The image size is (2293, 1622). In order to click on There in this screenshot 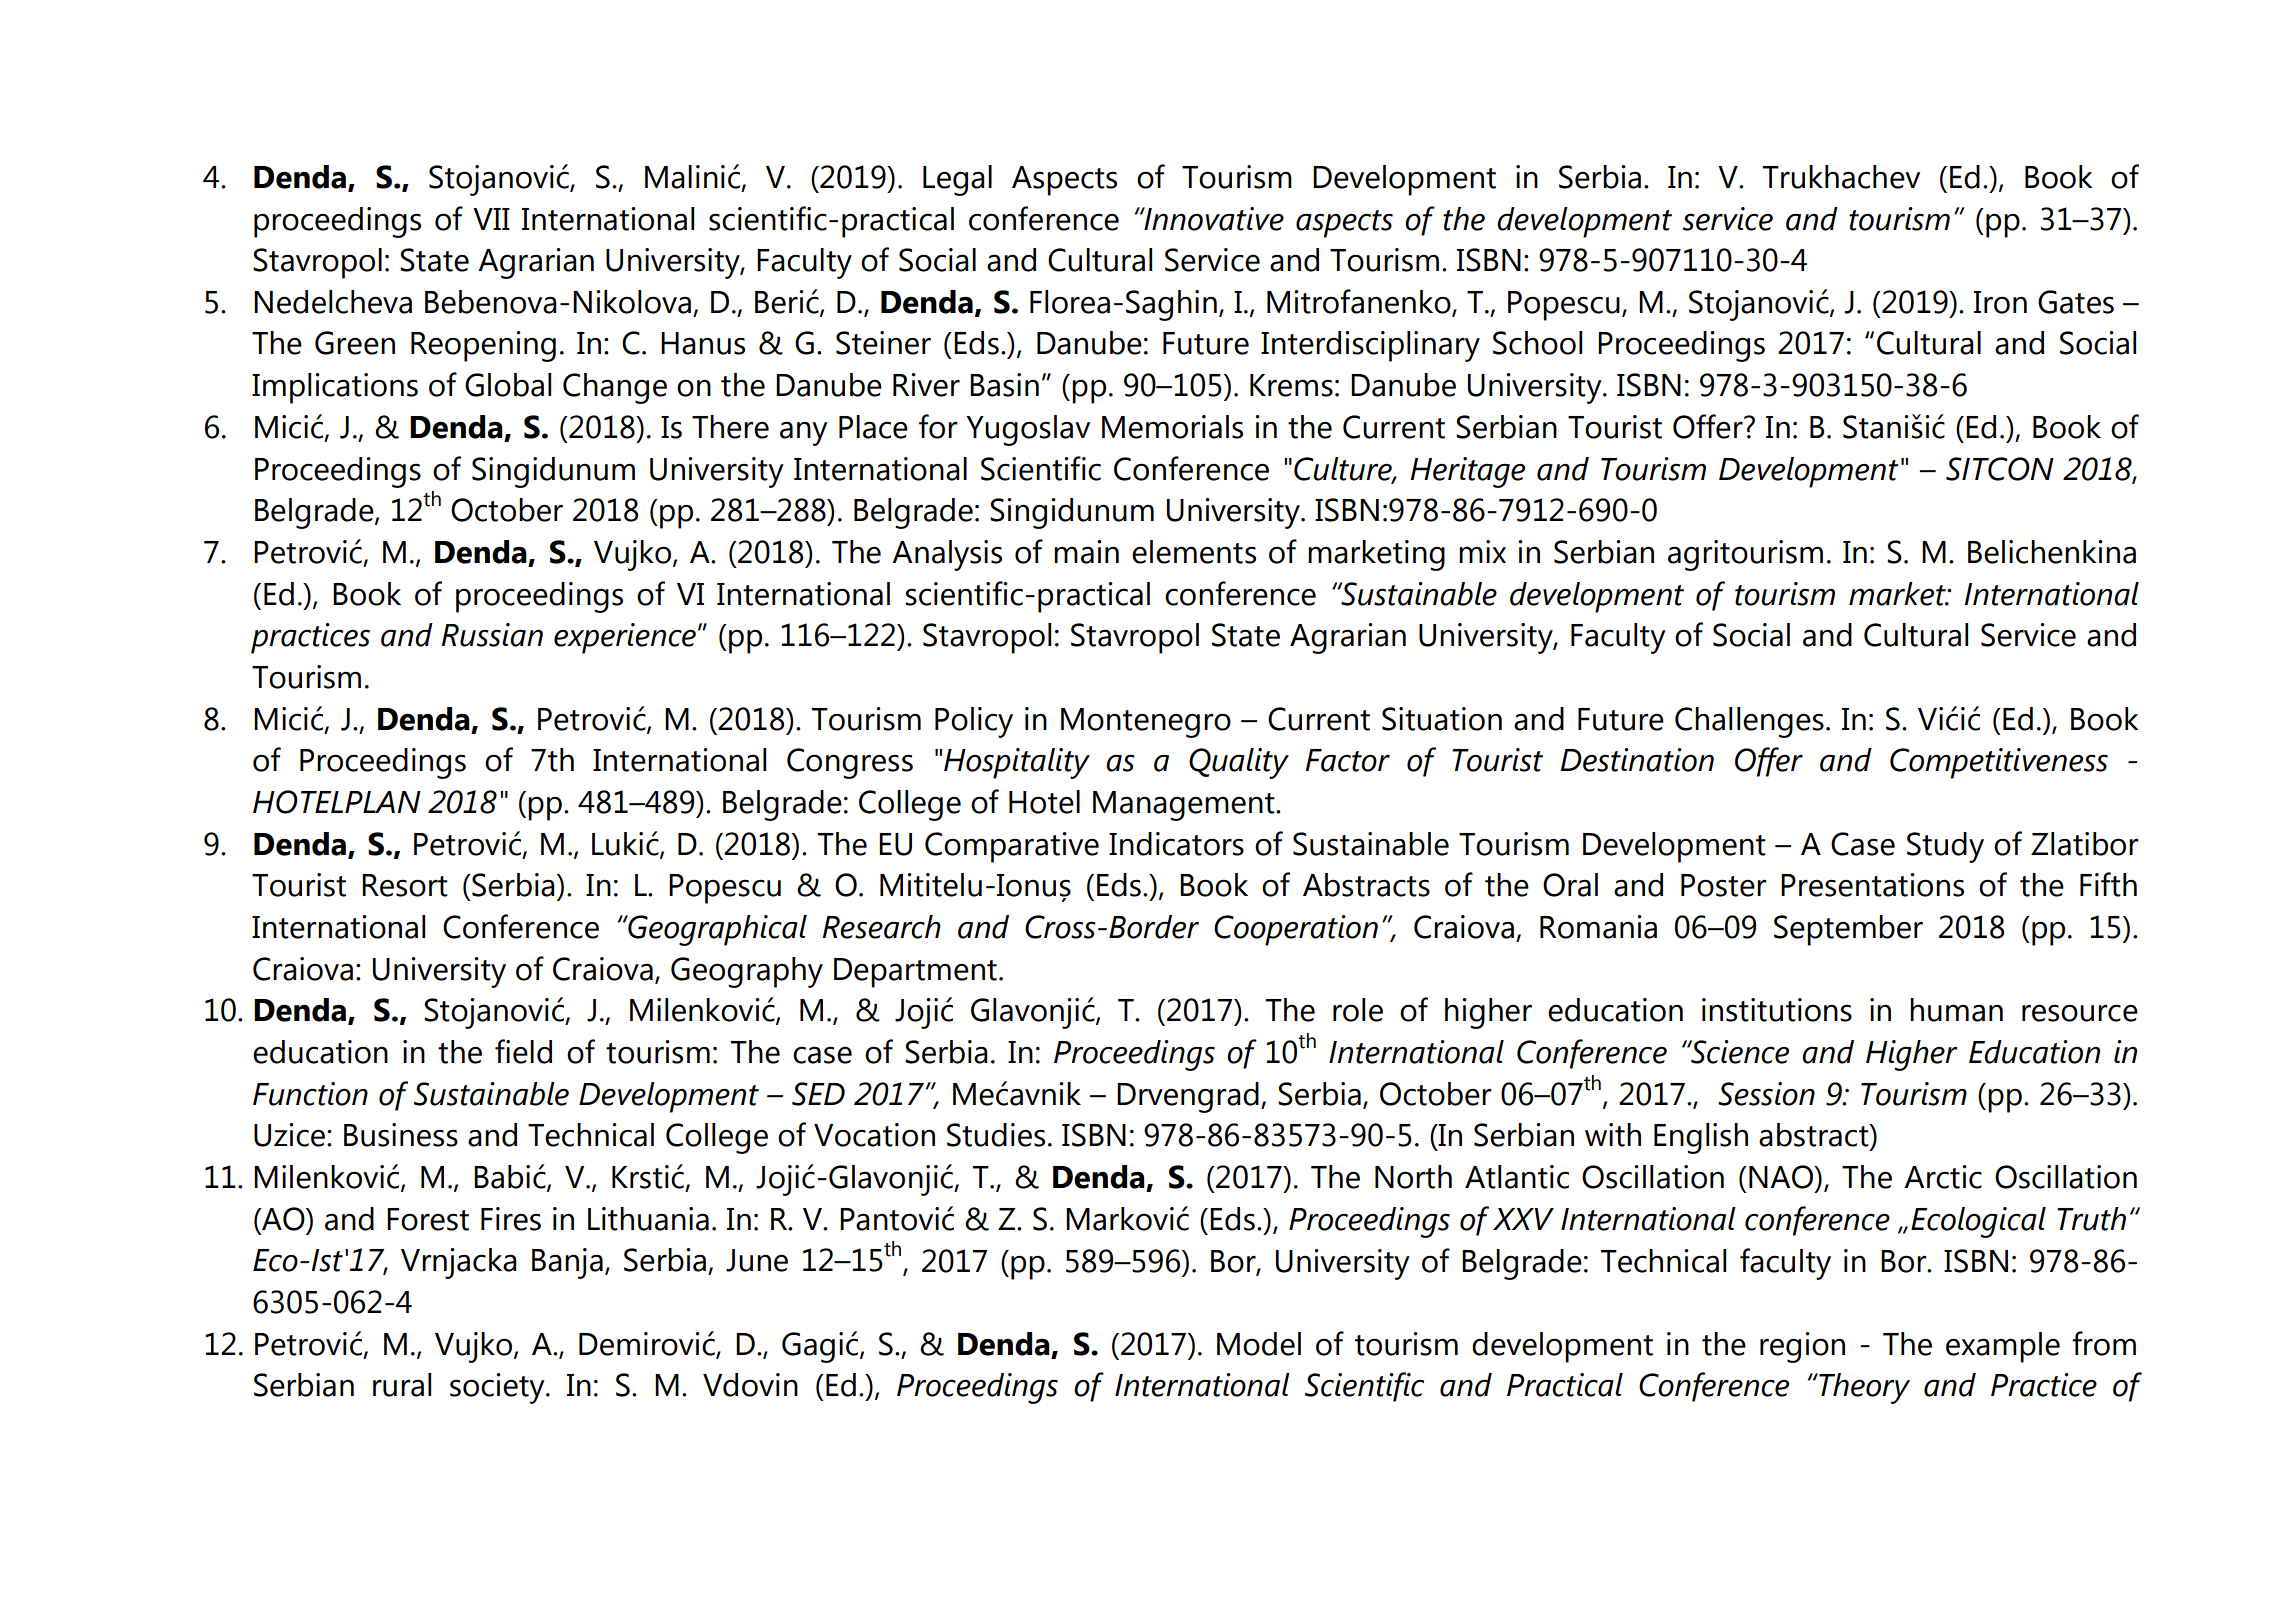, I will do `click(730, 427)`.
